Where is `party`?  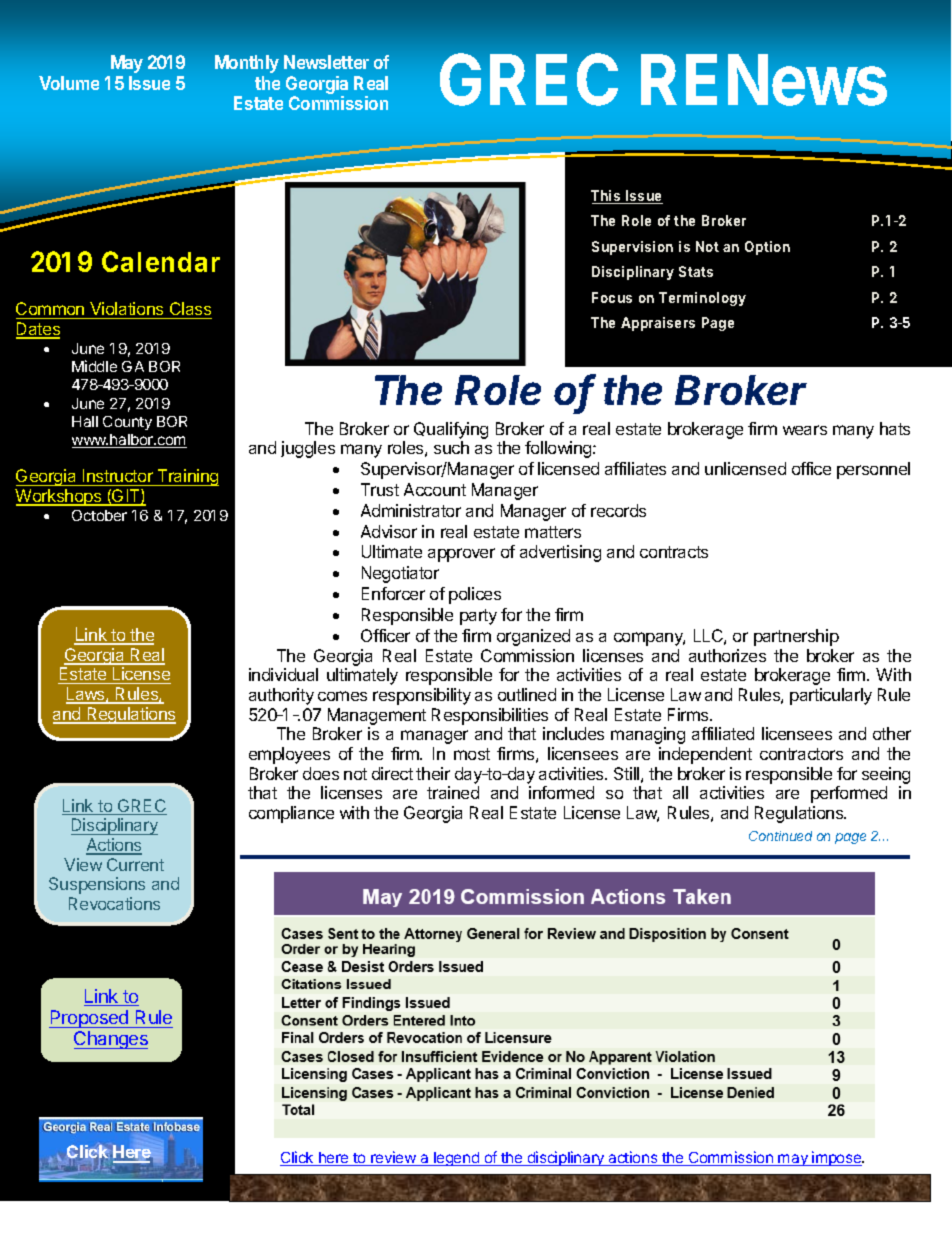 party is located at coordinates (478, 617).
